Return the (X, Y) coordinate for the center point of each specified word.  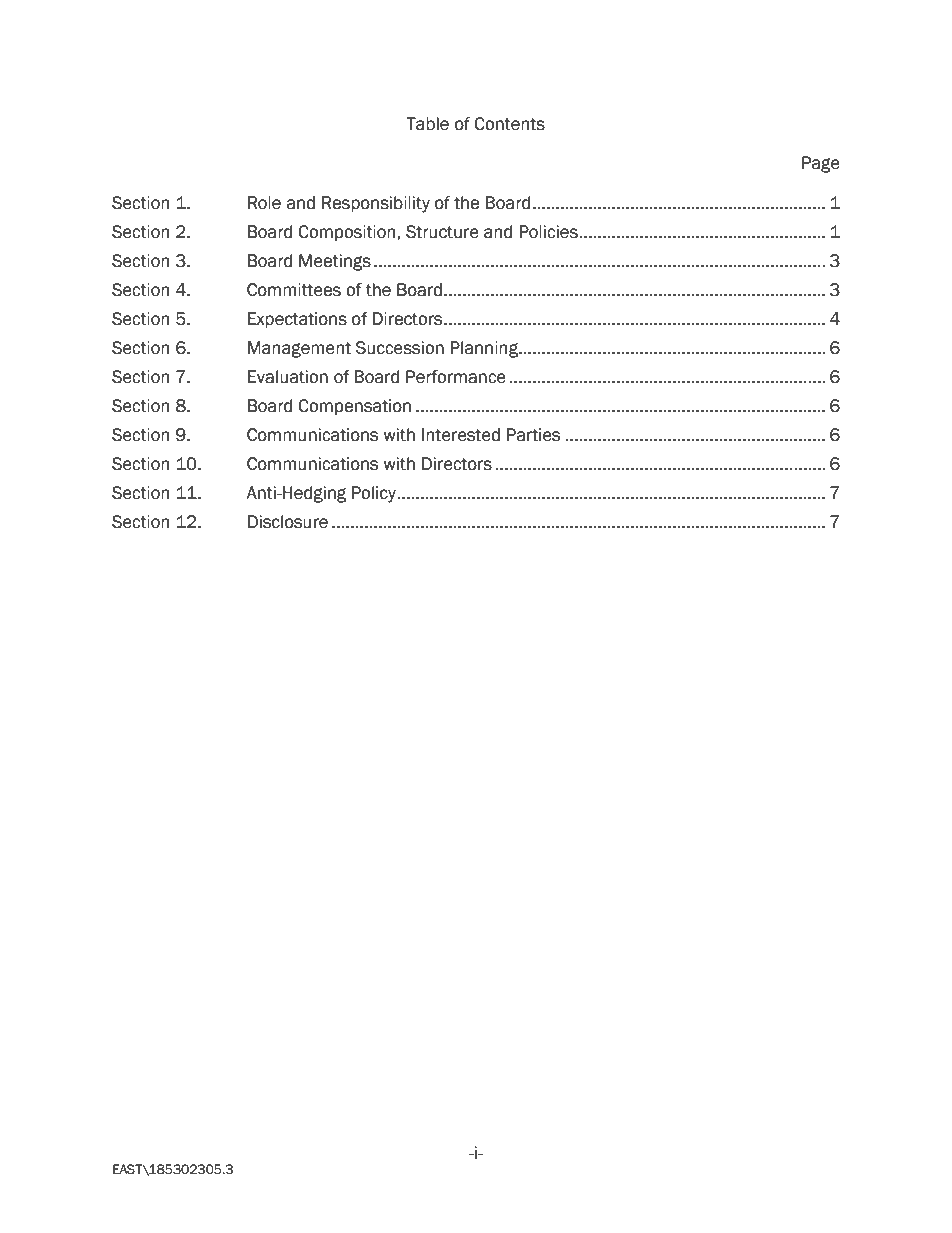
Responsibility (376, 204)
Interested (461, 435)
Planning (485, 349)
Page (821, 164)
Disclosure (288, 522)
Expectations (297, 320)
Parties (533, 435)
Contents (509, 124)
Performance (456, 377)
